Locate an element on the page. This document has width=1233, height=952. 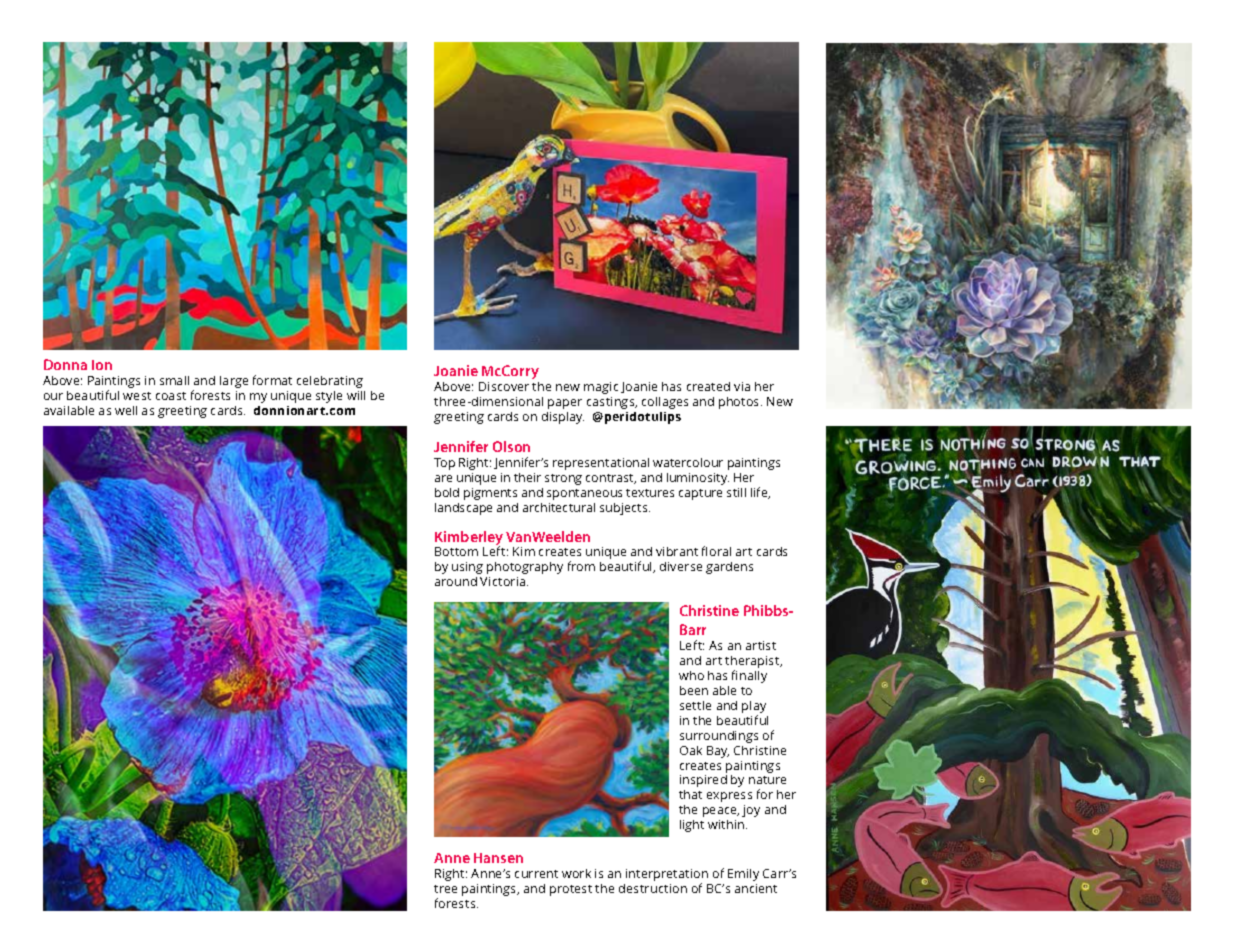
Bay is located at coordinates (718, 752).
